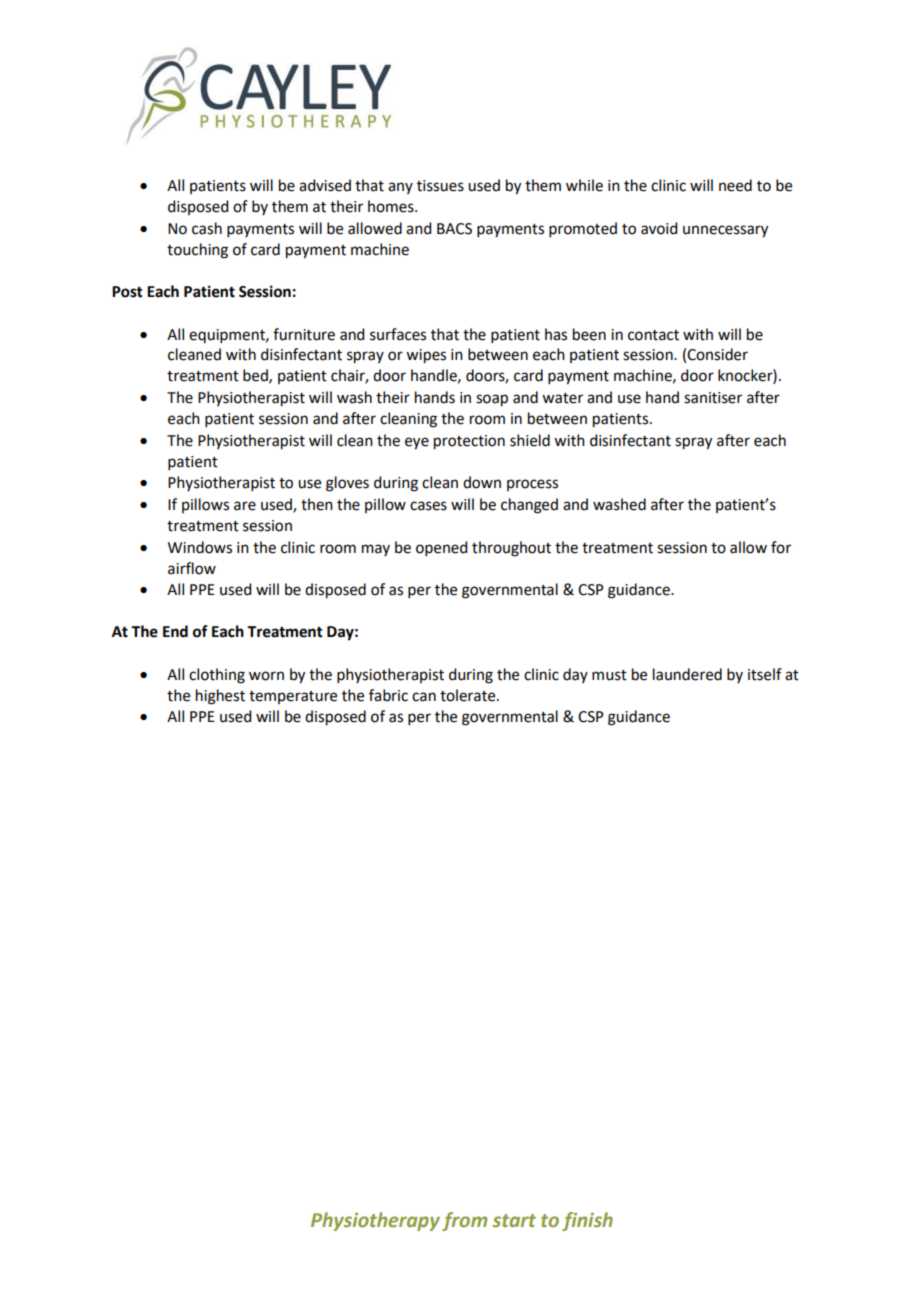 The height and width of the screenshot is (1308, 924). What do you see at coordinates (207, 228) in the screenshot?
I see `cash` at bounding box center [207, 228].
